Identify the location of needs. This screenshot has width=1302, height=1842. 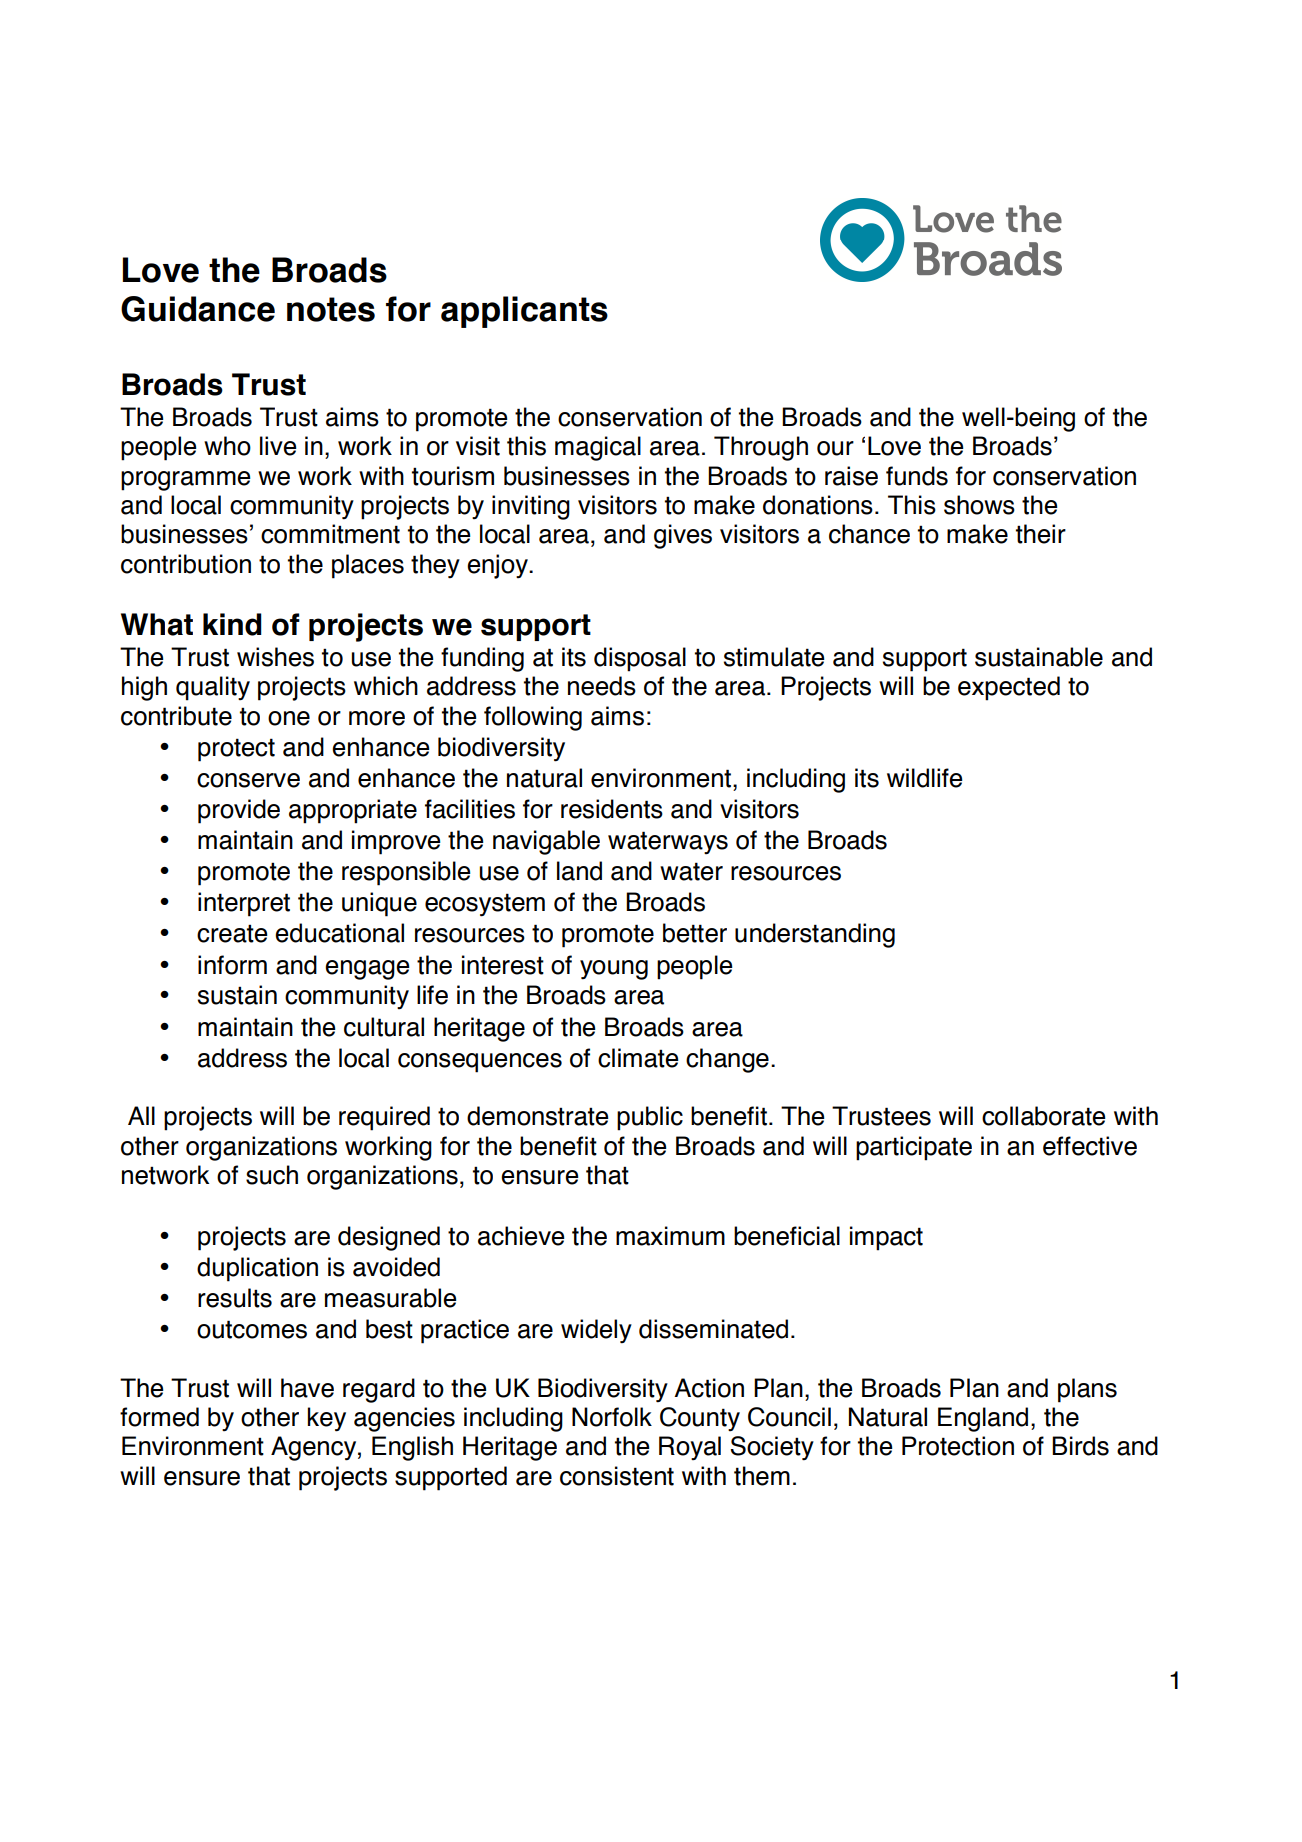
(602, 686).
